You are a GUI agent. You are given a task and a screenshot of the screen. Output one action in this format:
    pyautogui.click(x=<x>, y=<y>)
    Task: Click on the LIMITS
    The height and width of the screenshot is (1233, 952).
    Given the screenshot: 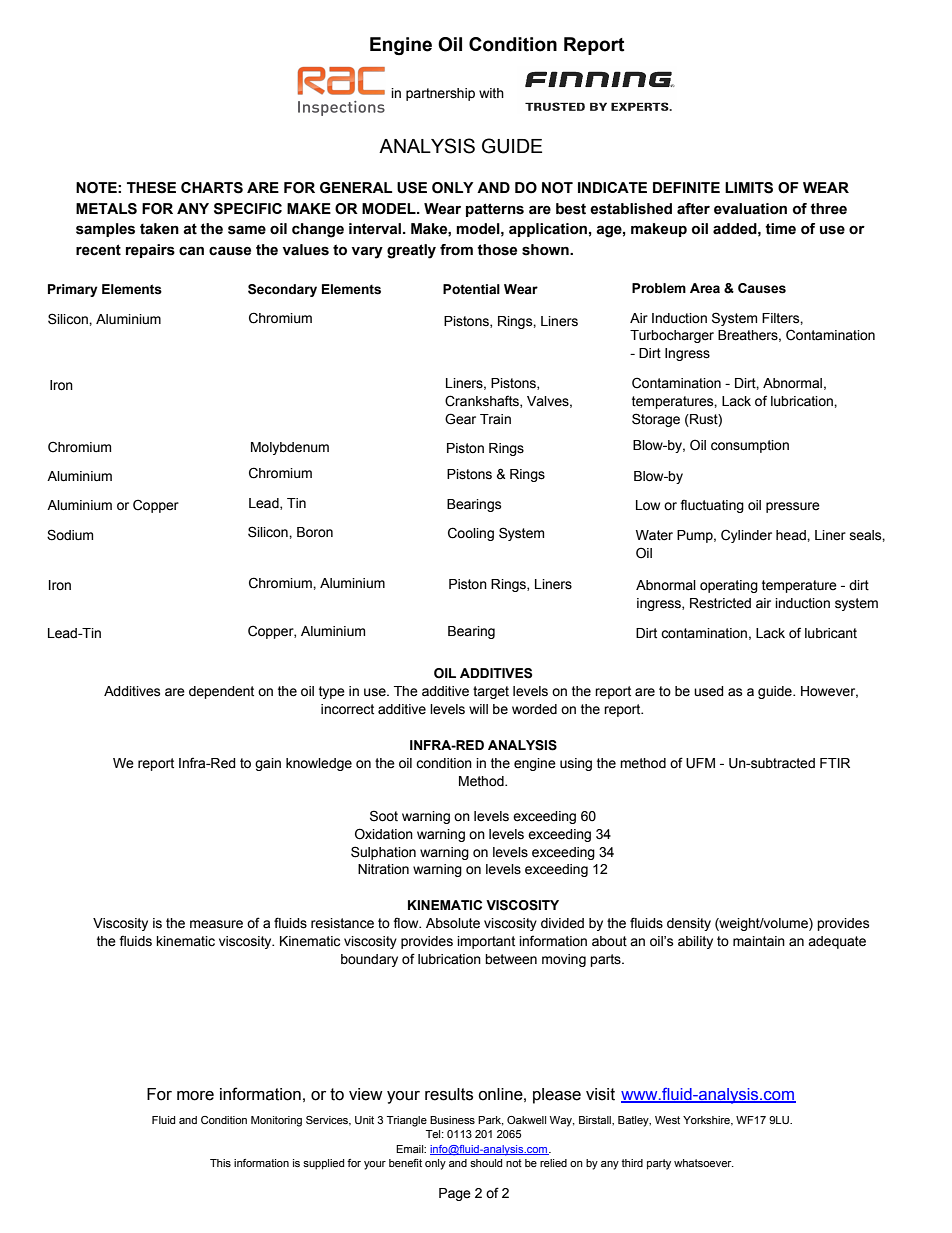 What is the action you would take?
    pyautogui.click(x=749, y=188)
